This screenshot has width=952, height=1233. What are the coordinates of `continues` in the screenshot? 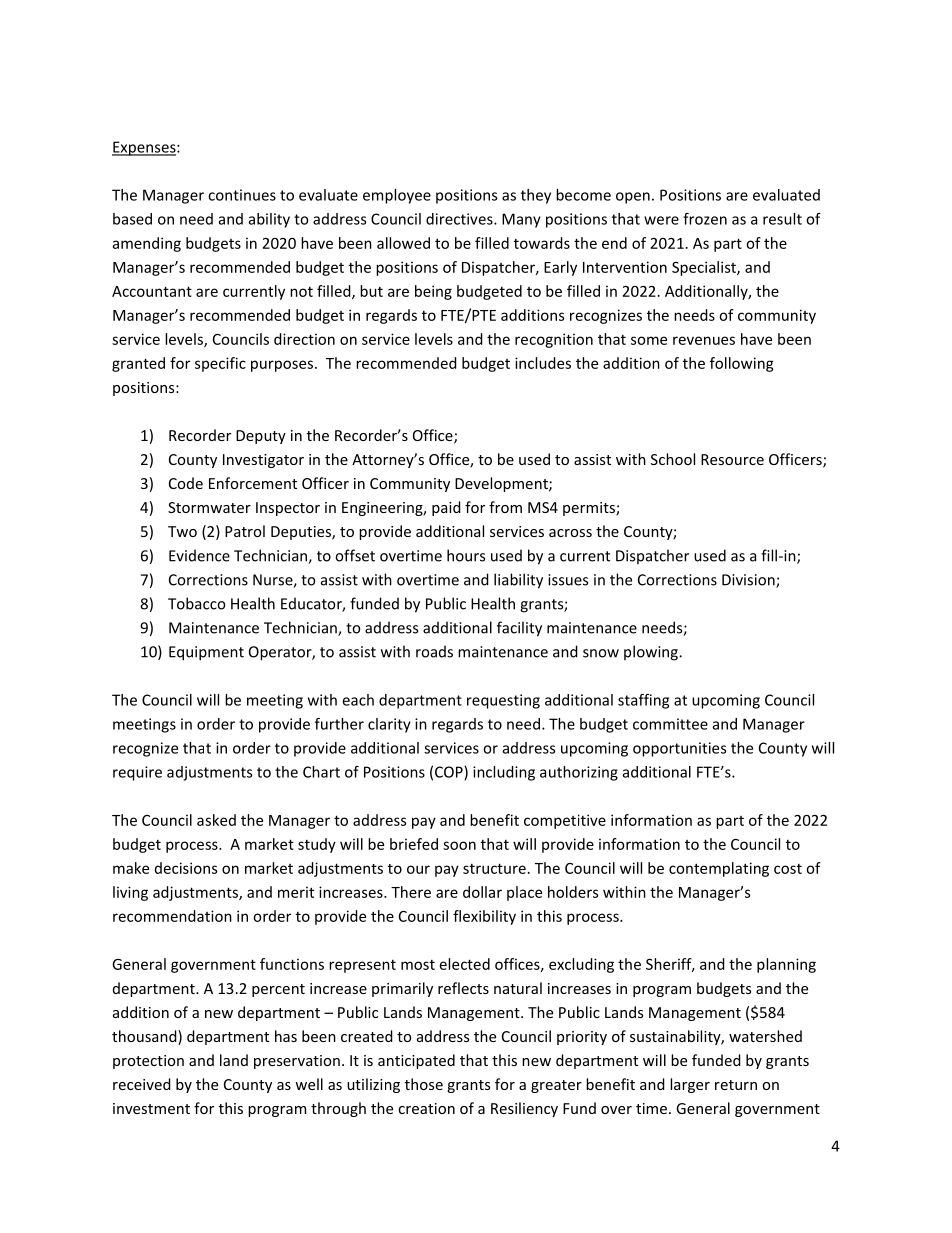 It's located at (242, 195).
